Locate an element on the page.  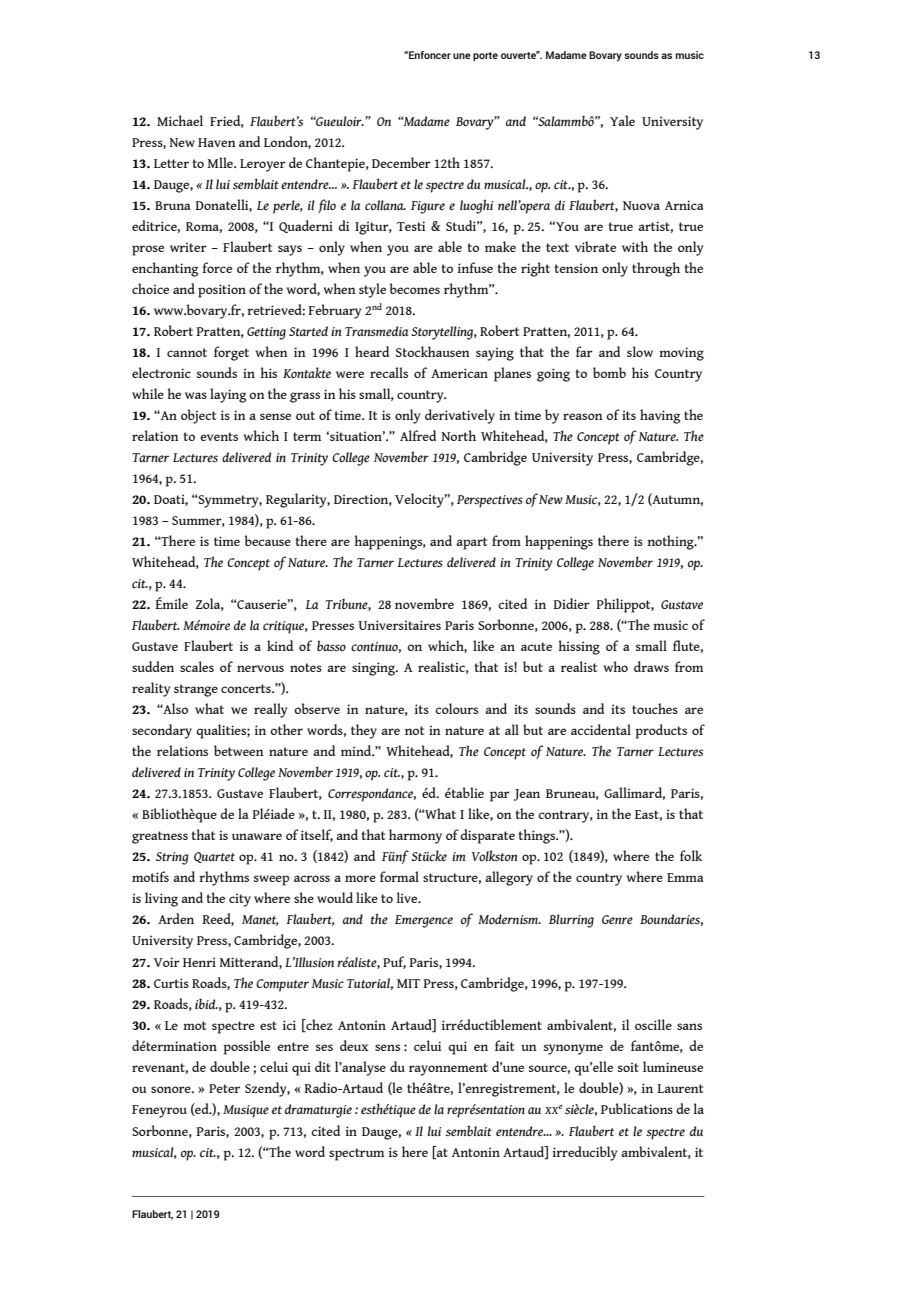
novembre is located at coordinates (424, 603).
